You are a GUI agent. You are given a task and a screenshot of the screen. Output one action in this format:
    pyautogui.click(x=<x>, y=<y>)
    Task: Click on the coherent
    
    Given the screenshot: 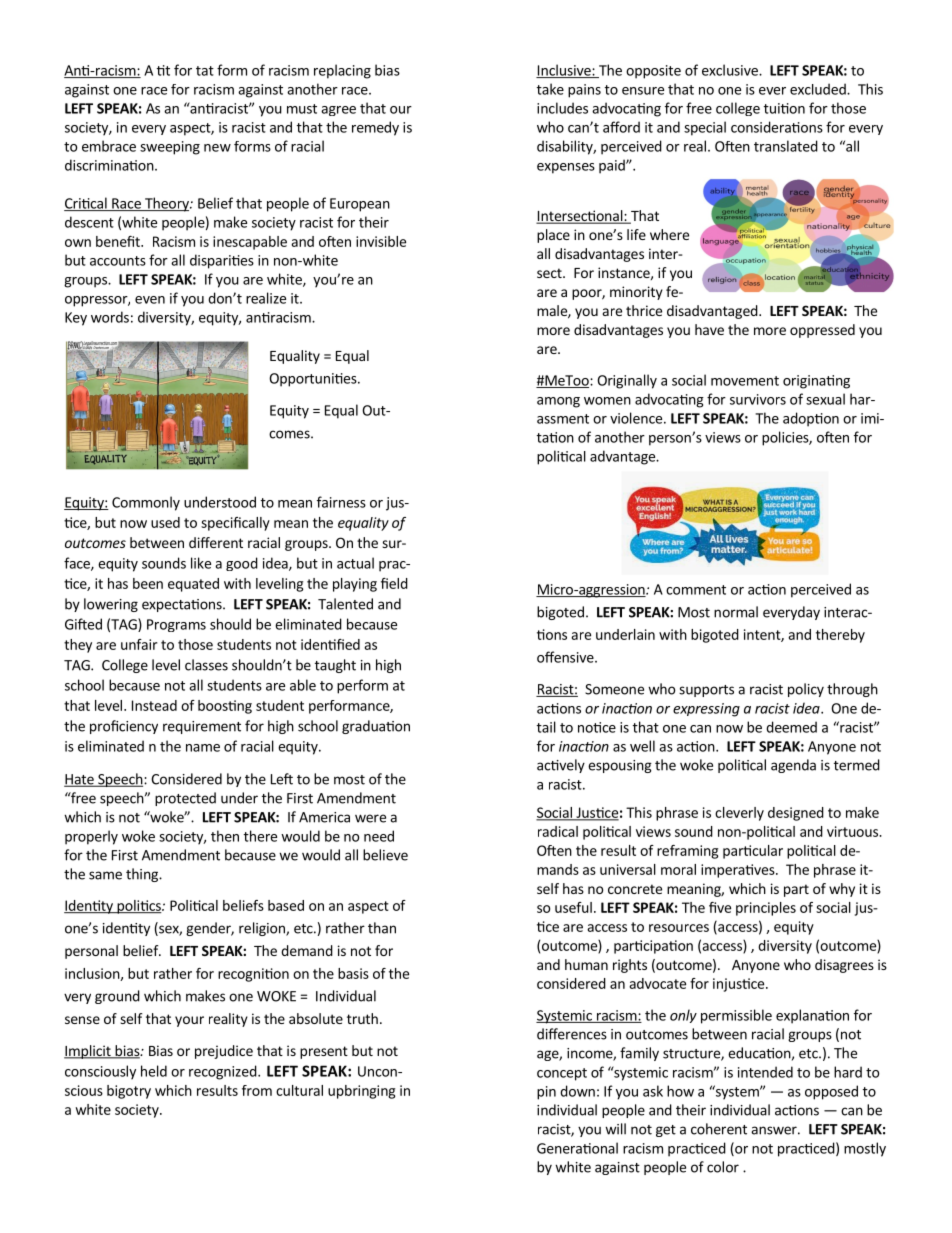 What is the action you would take?
    pyautogui.click(x=719, y=1129)
